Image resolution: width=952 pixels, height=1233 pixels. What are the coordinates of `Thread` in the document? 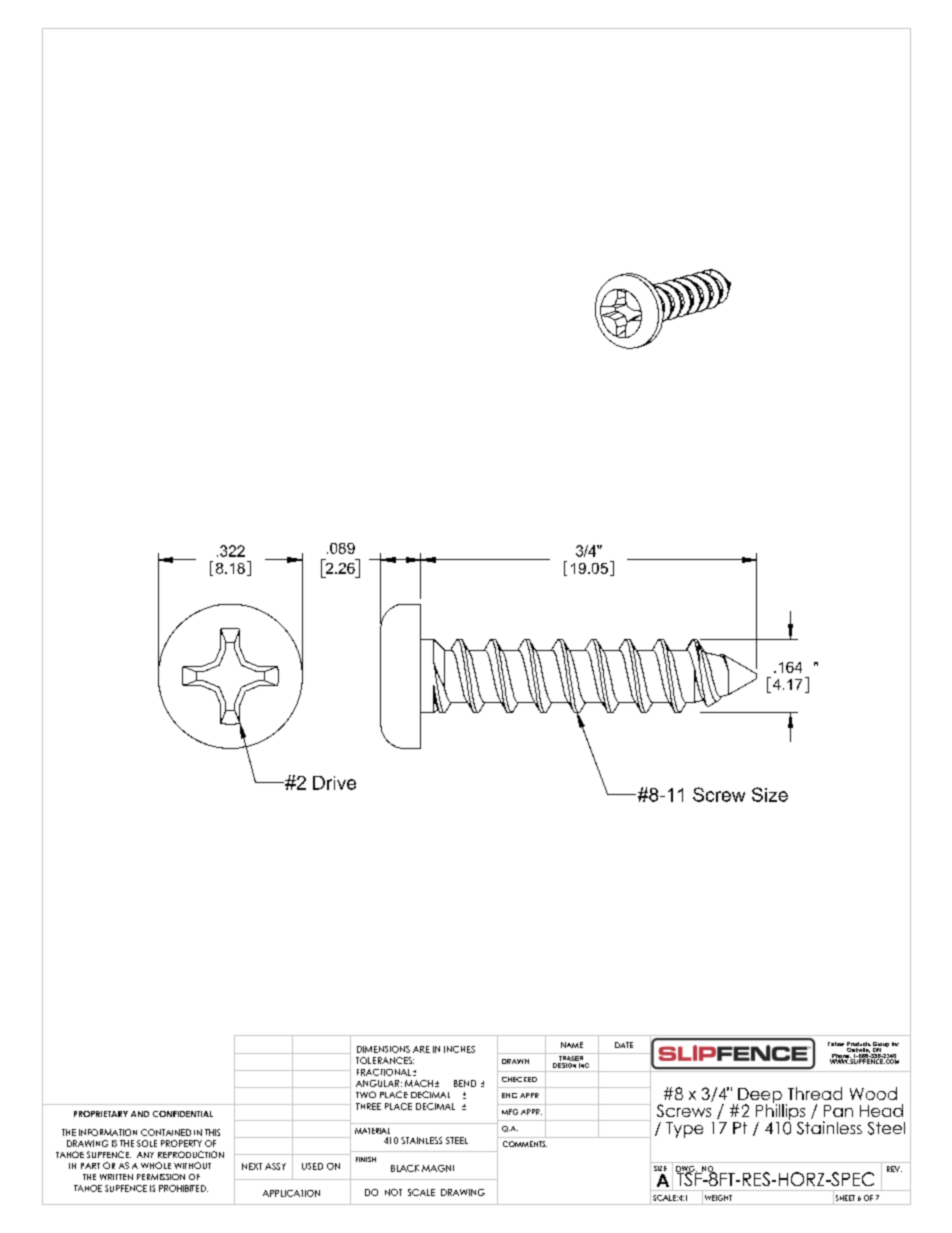 It's located at (815, 1093).
